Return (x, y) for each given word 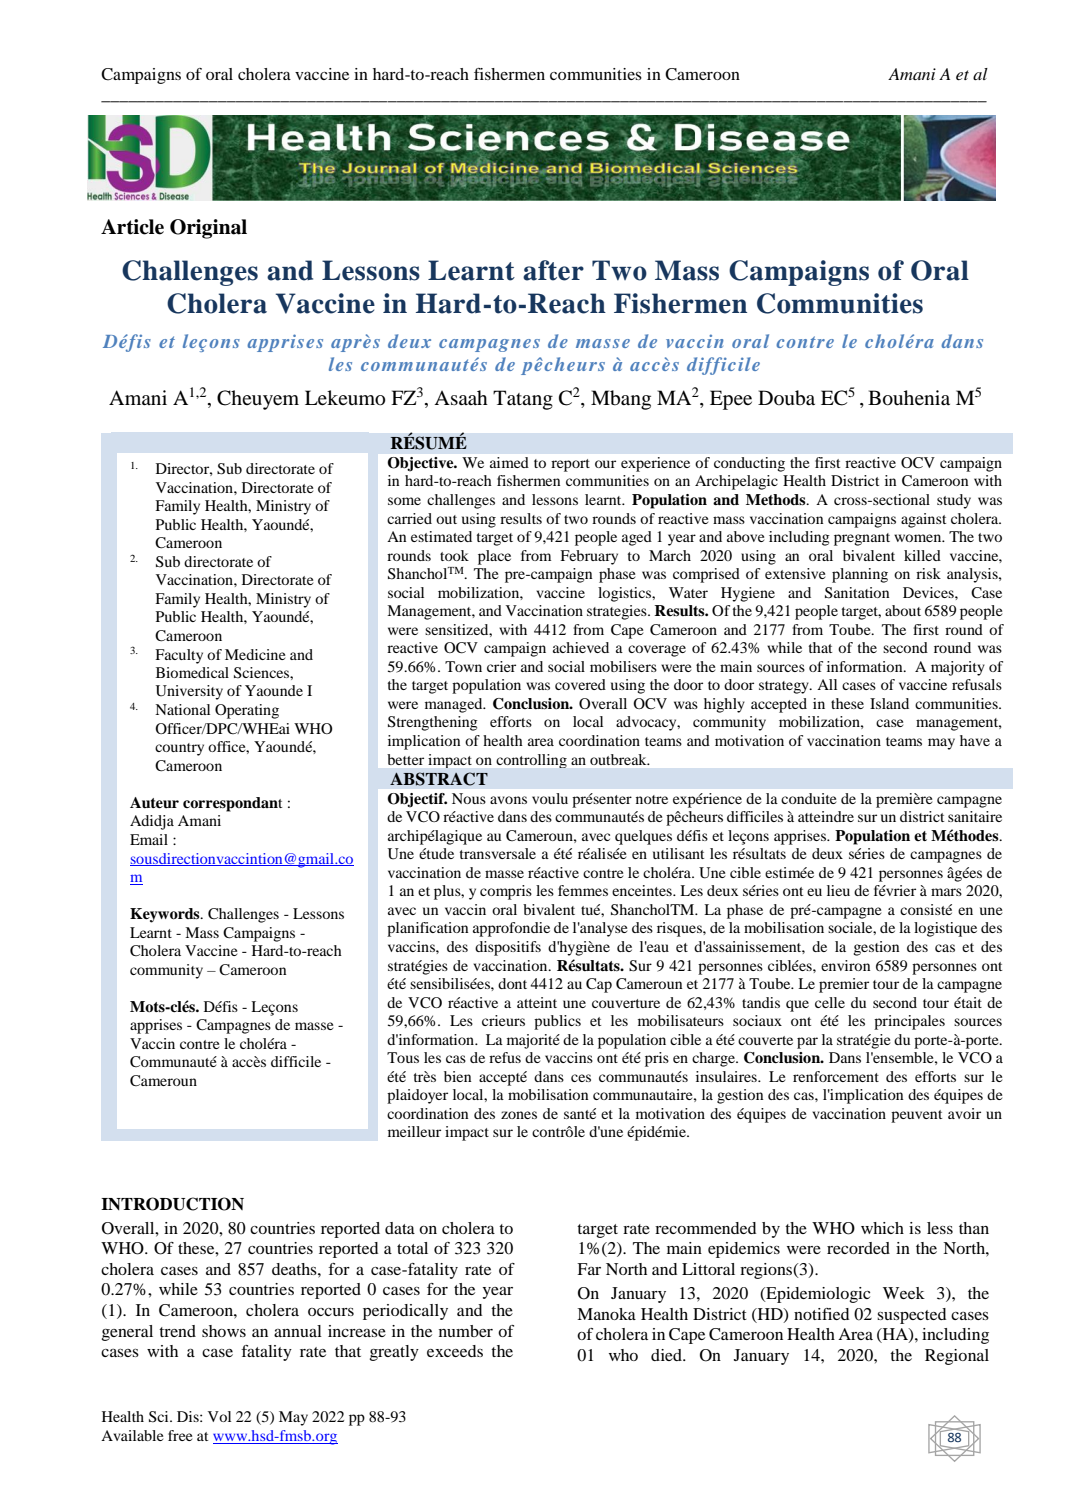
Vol (219, 1416)
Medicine (255, 654)
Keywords (166, 915)
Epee (731, 400)
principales (909, 1022)
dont (512, 983)
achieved (581, 647)
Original (208, 229)
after (553, 270)
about (903, 610)
